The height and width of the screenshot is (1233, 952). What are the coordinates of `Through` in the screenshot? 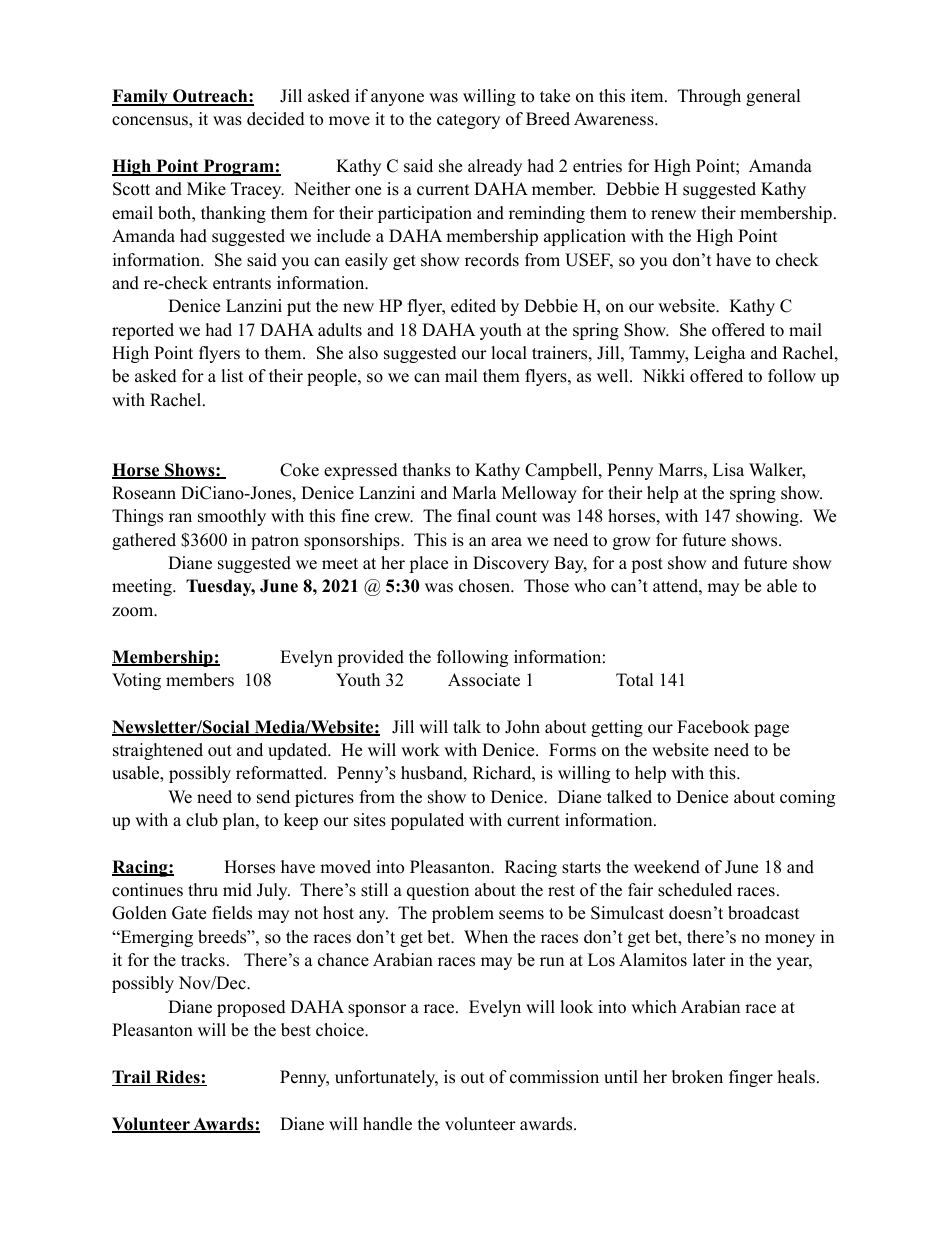 It's located at (709, 97).
